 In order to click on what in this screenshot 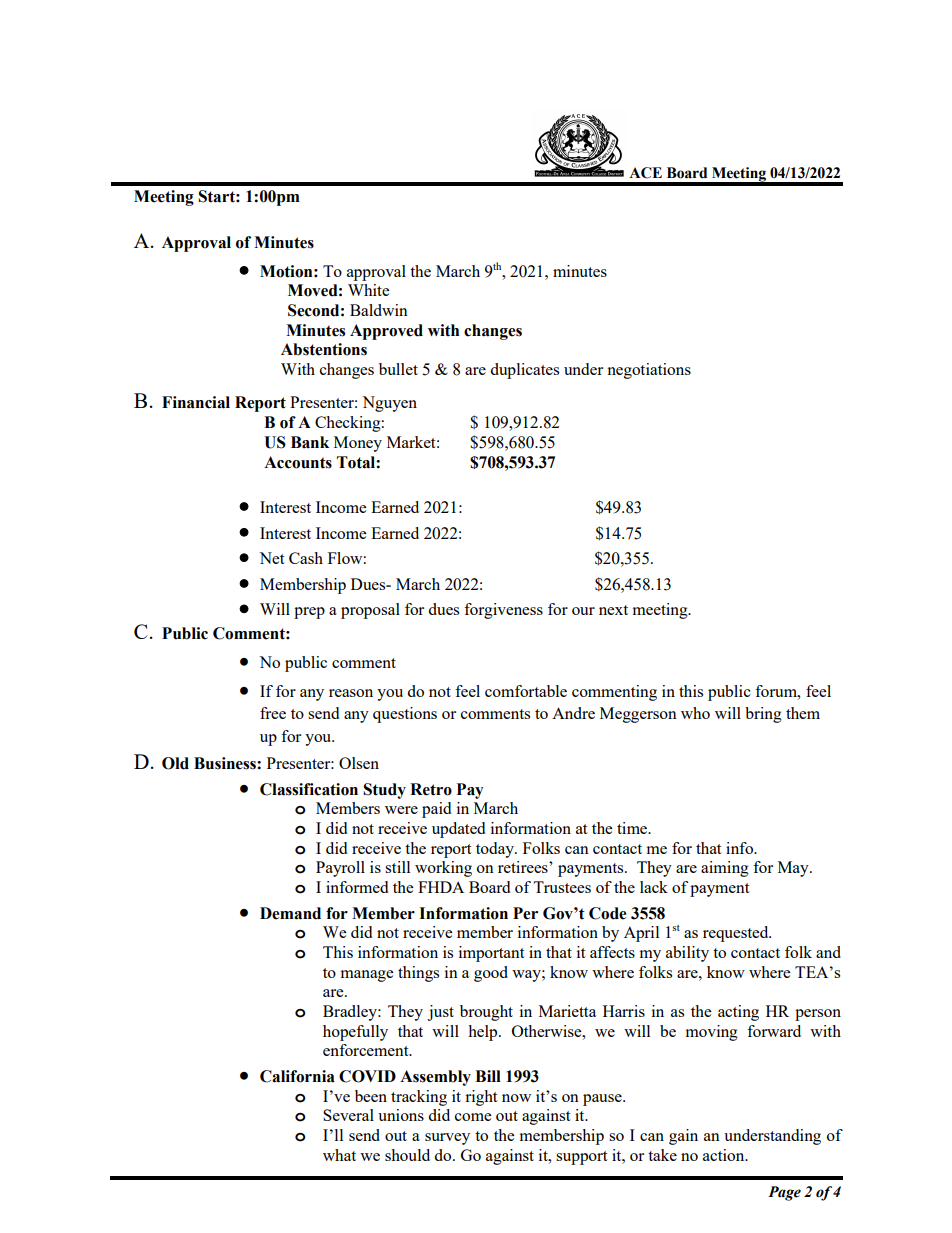, I will do `click(339, 1155)`.
